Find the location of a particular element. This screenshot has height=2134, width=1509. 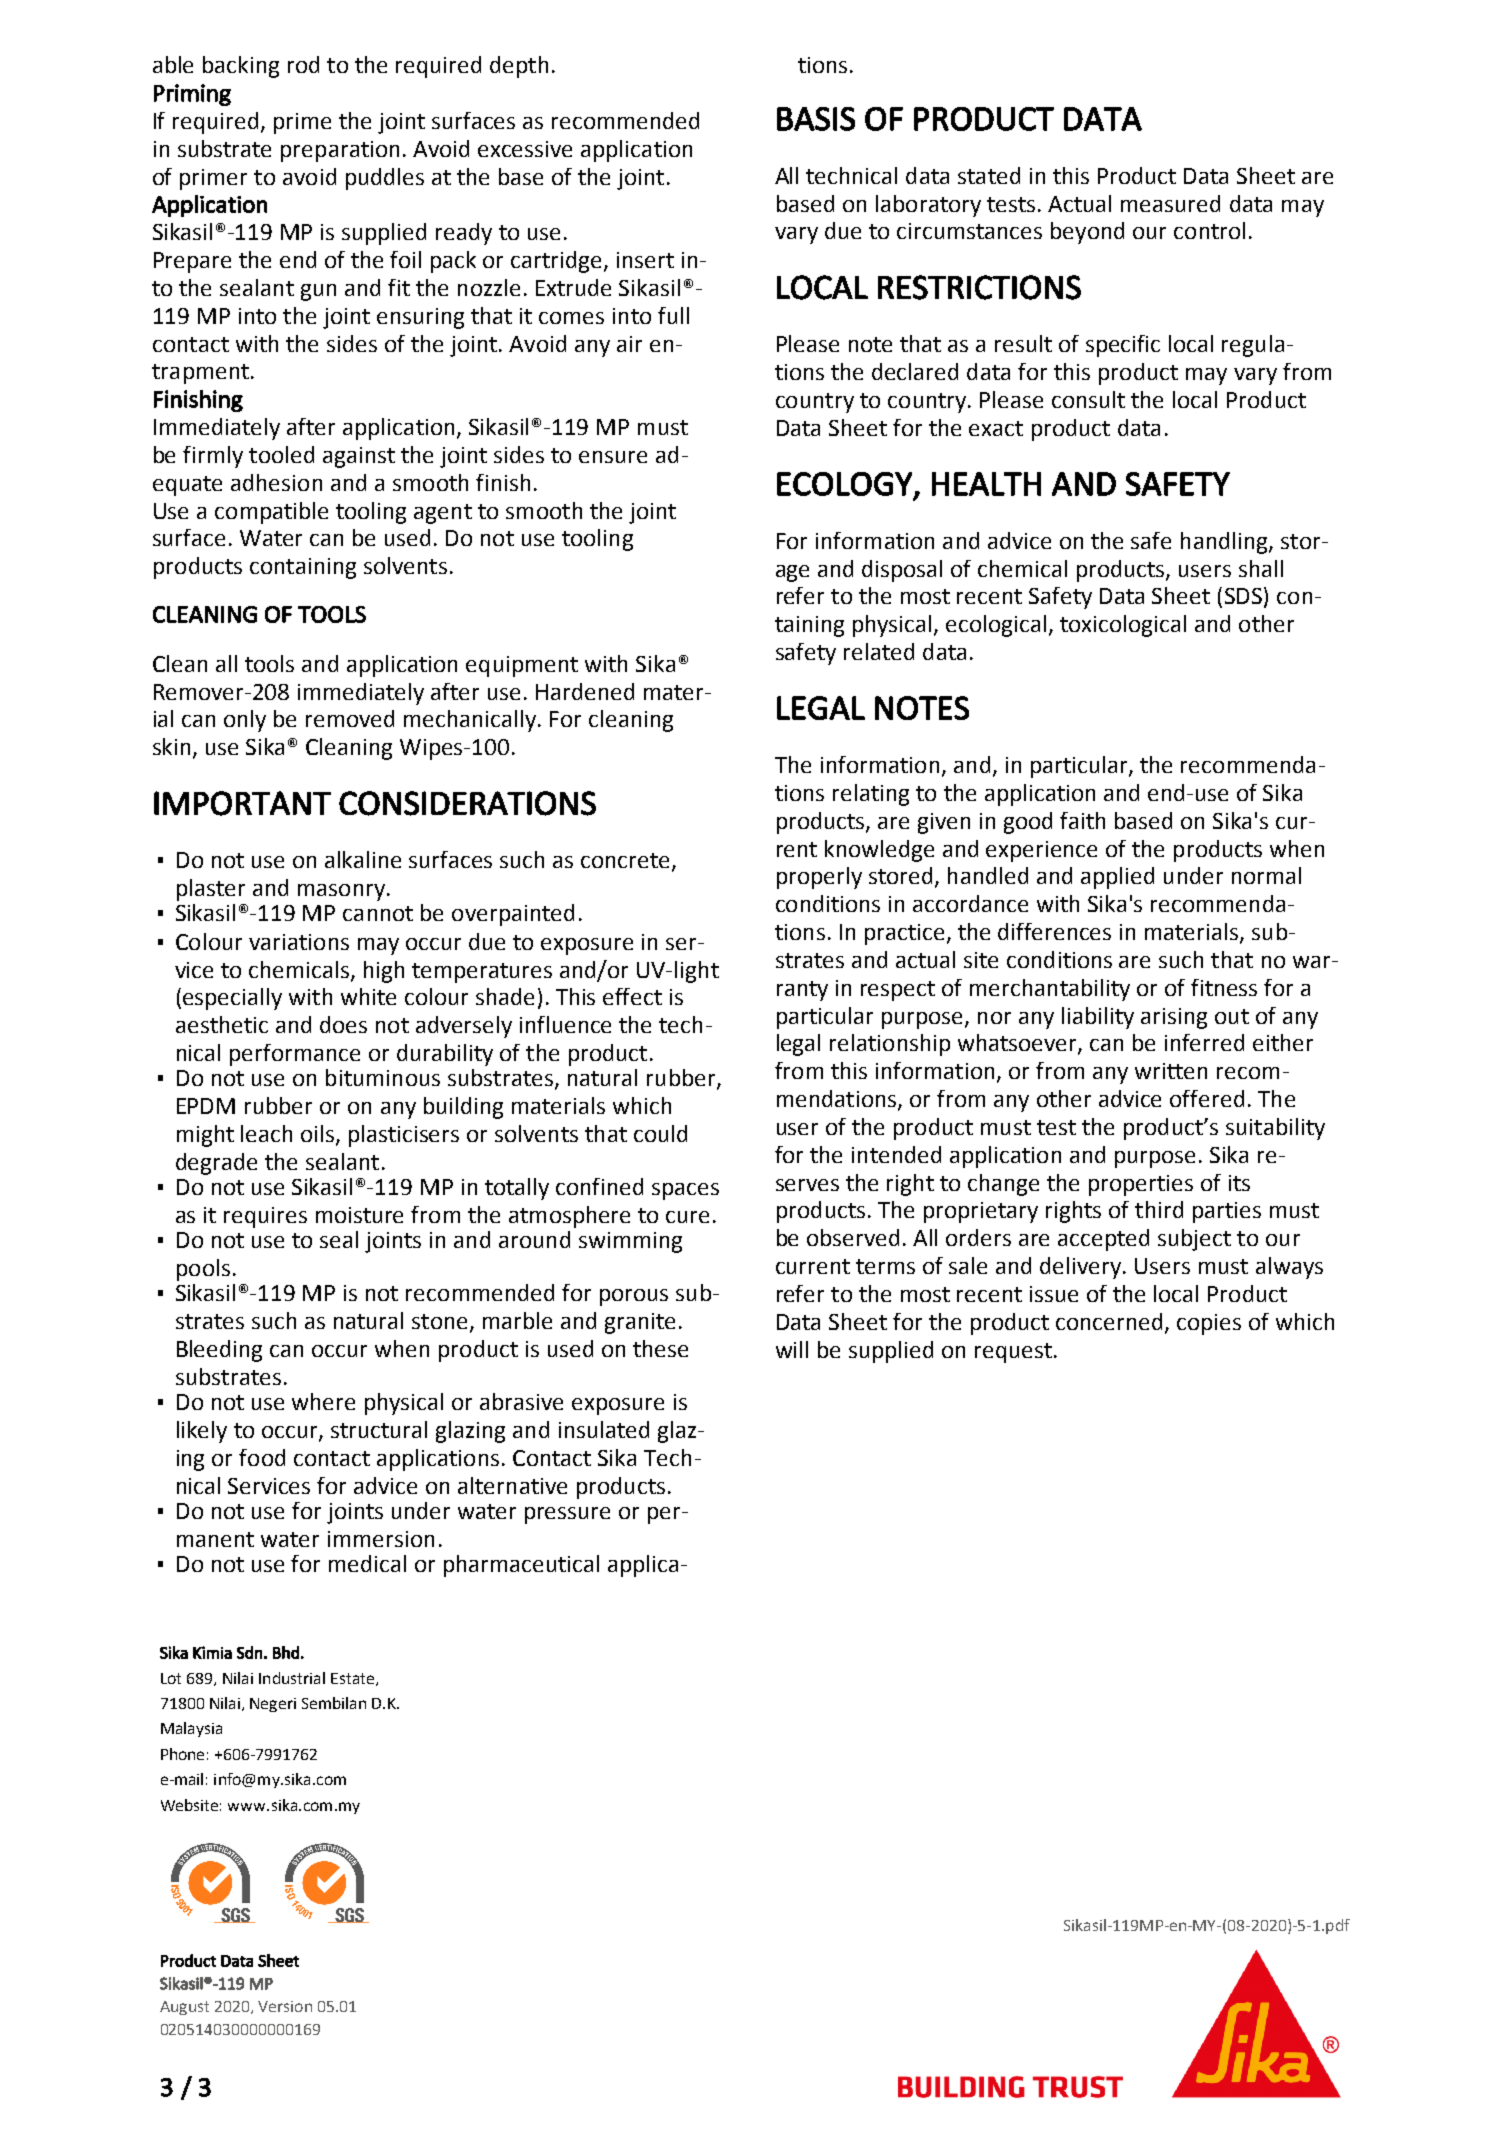

effect is located at coordinates (632, 996).
